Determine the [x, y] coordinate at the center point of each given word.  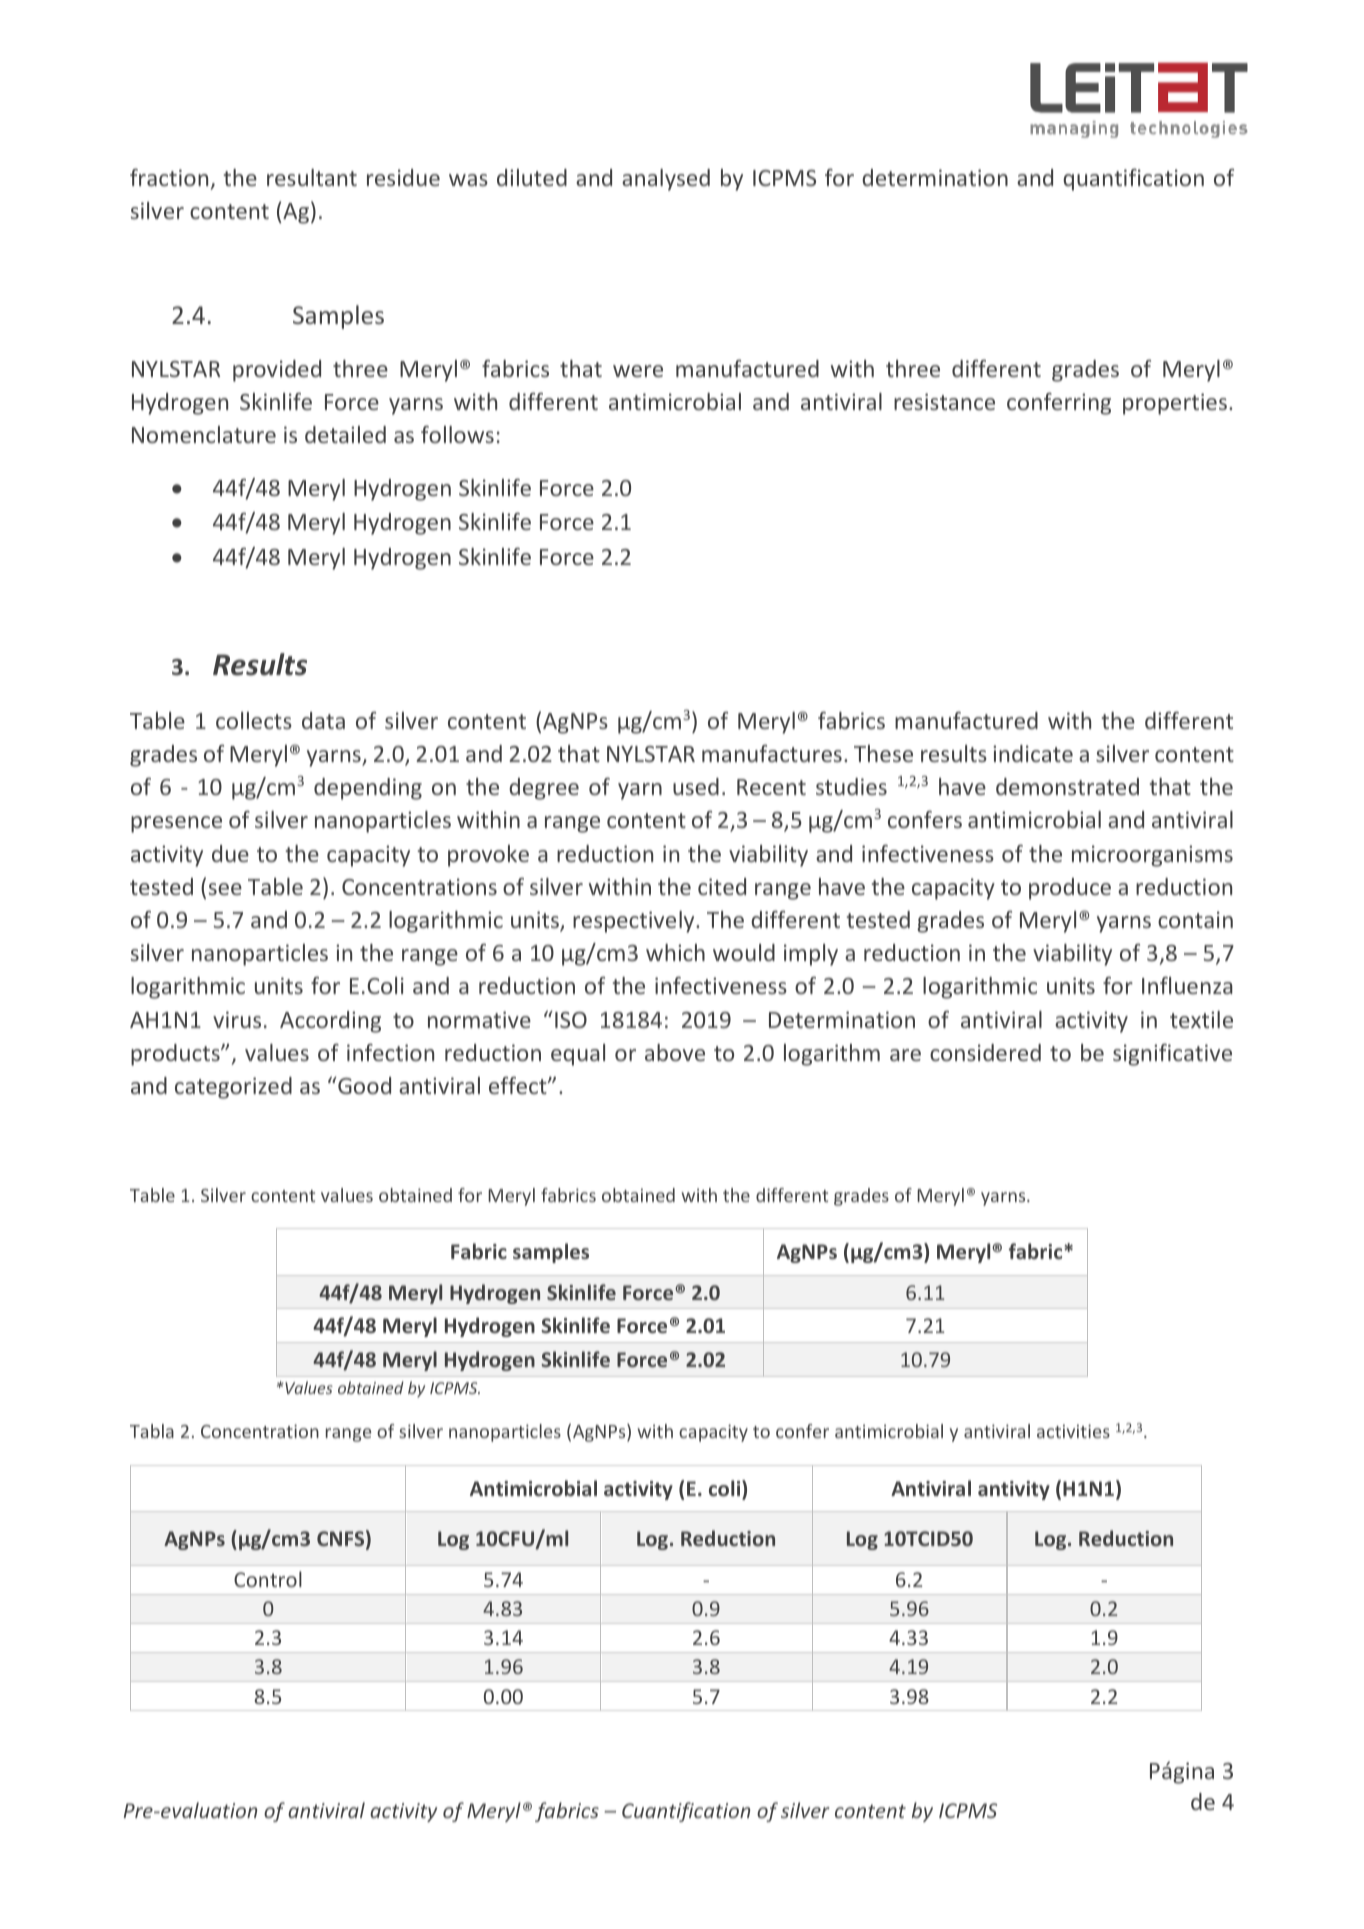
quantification [1133, 179]
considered [985, 1052]
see [225, 889]
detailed [345, 434]
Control [268, 1579]
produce [1070, 889]
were [638, 371]
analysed [666, 180]
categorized [233, 1088]
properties [1175, 404]
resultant [312, 177]
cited [722, 886]
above [675, 1052]
